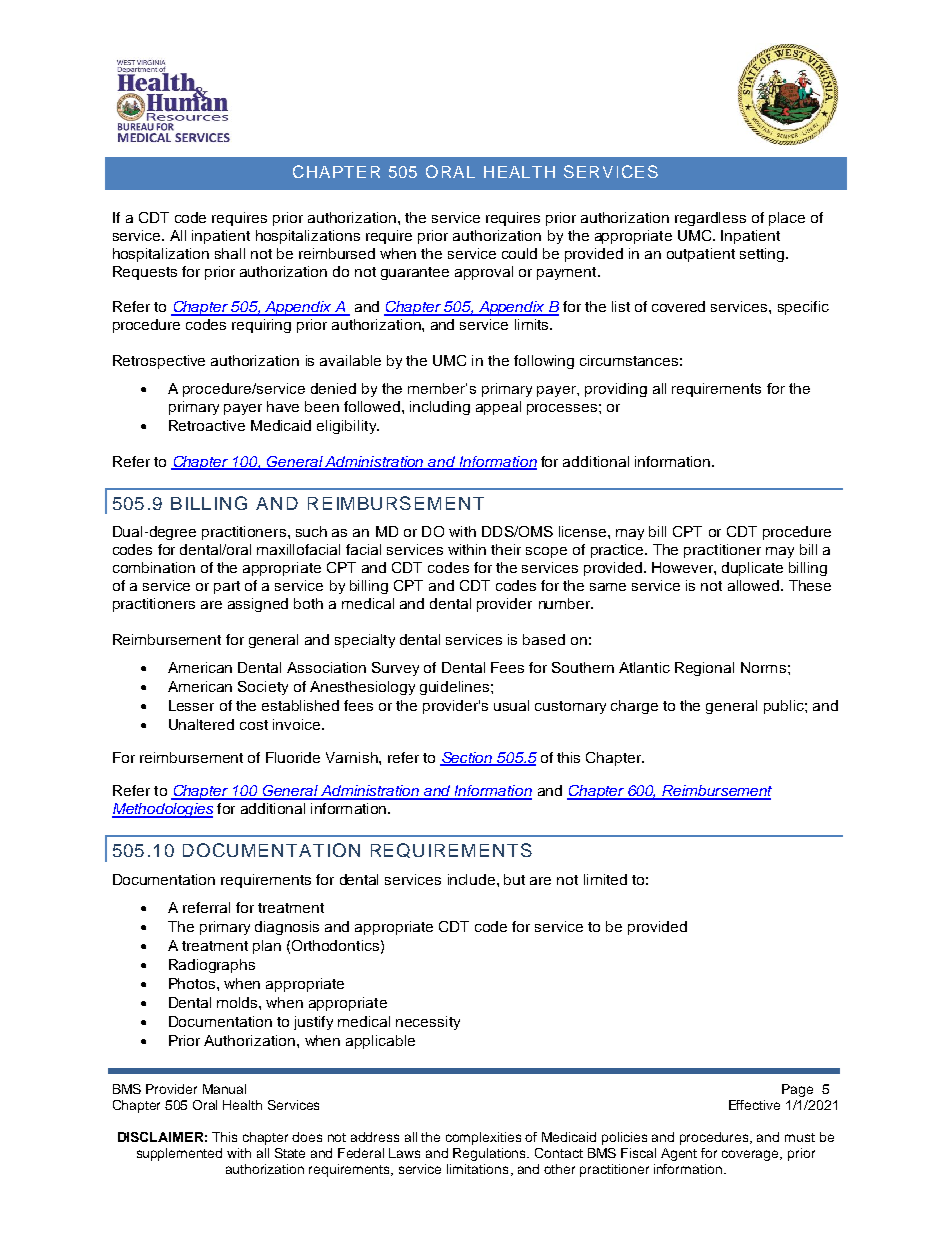 The height and width of the document is (1233, 952). Describe the element at coordinates (701, 255) in the document. I see `outpatient` at that location.
